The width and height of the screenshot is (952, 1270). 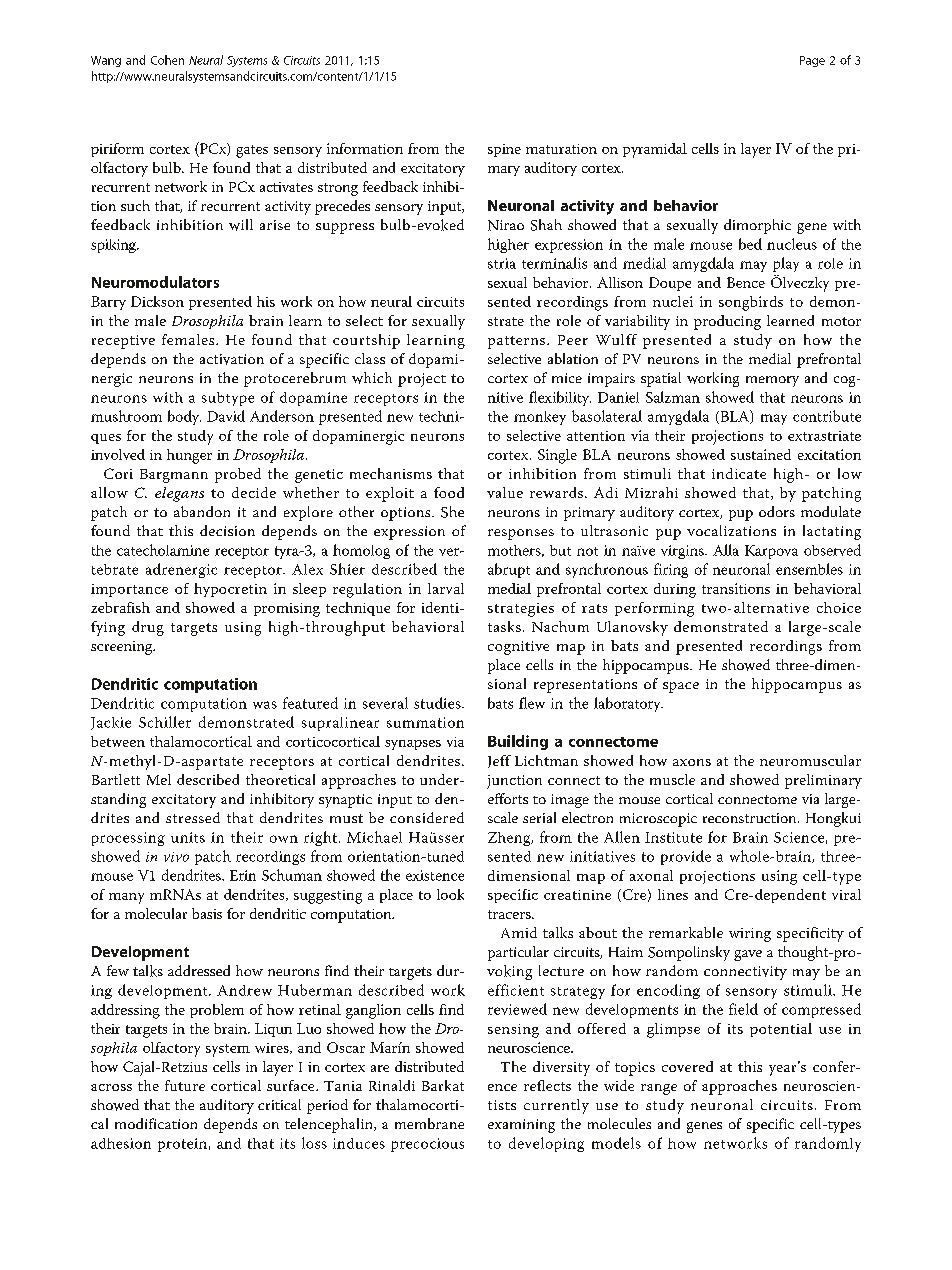 I want to click on Page, so click(x=812, y=61).
